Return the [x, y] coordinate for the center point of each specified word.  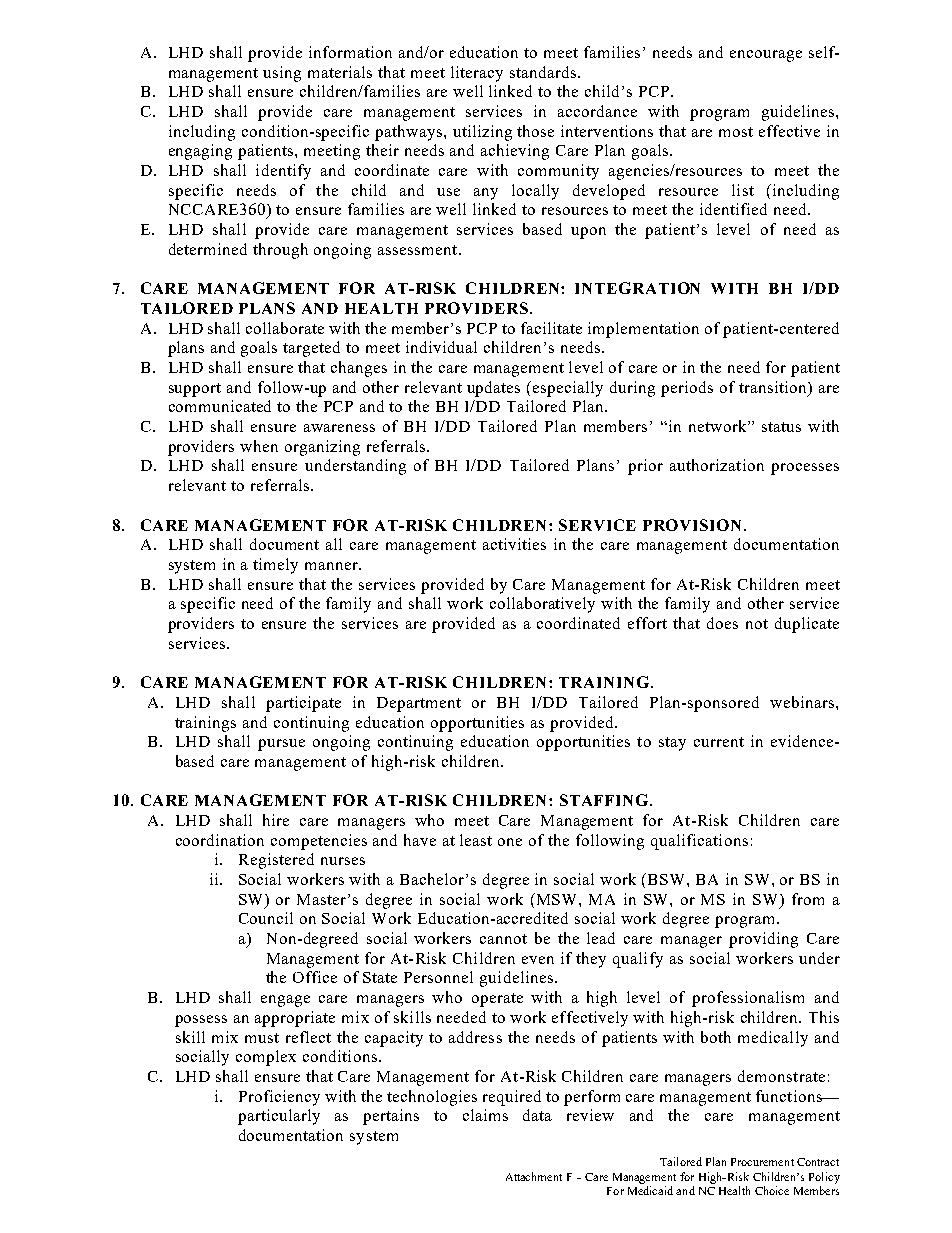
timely [275, 566]
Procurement [762, 1162]
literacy [477, 74]
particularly [279, 1117]
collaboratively [542, 605]
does [722, 623]
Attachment [534, 1176]
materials [340, 72]
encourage [766, 56]
